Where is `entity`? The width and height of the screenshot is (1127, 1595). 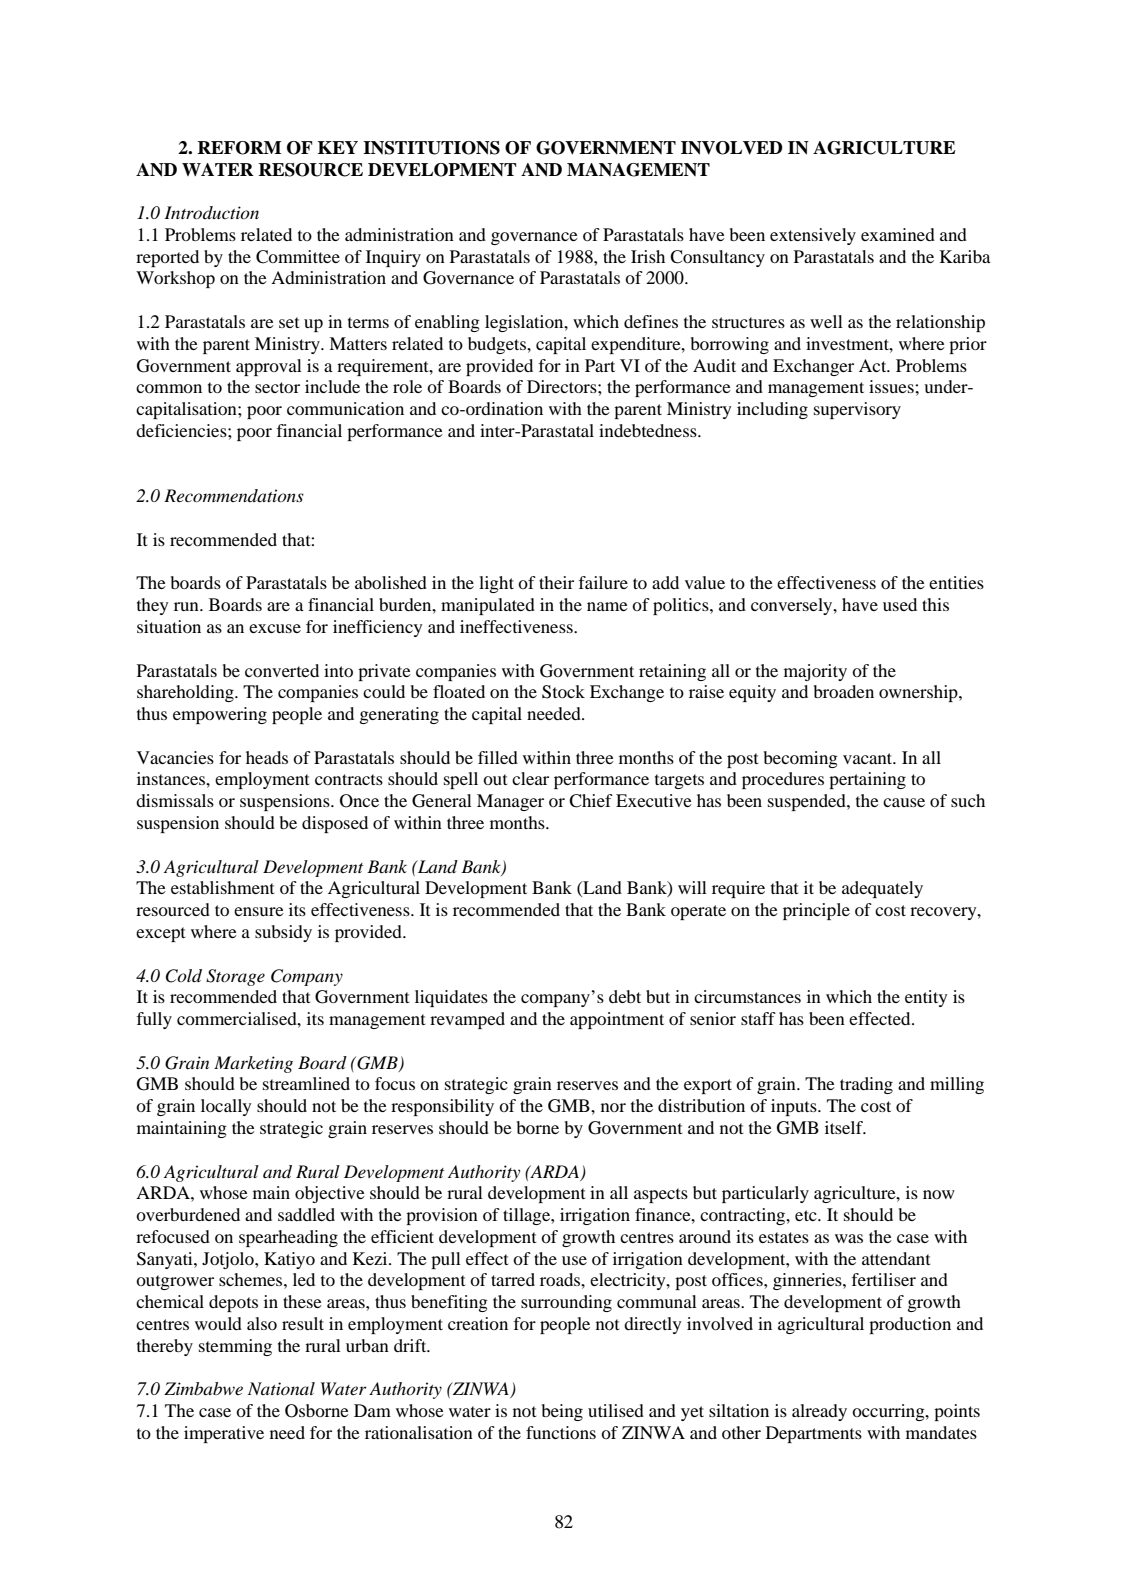
entity is located at coordinates (926, 998).
